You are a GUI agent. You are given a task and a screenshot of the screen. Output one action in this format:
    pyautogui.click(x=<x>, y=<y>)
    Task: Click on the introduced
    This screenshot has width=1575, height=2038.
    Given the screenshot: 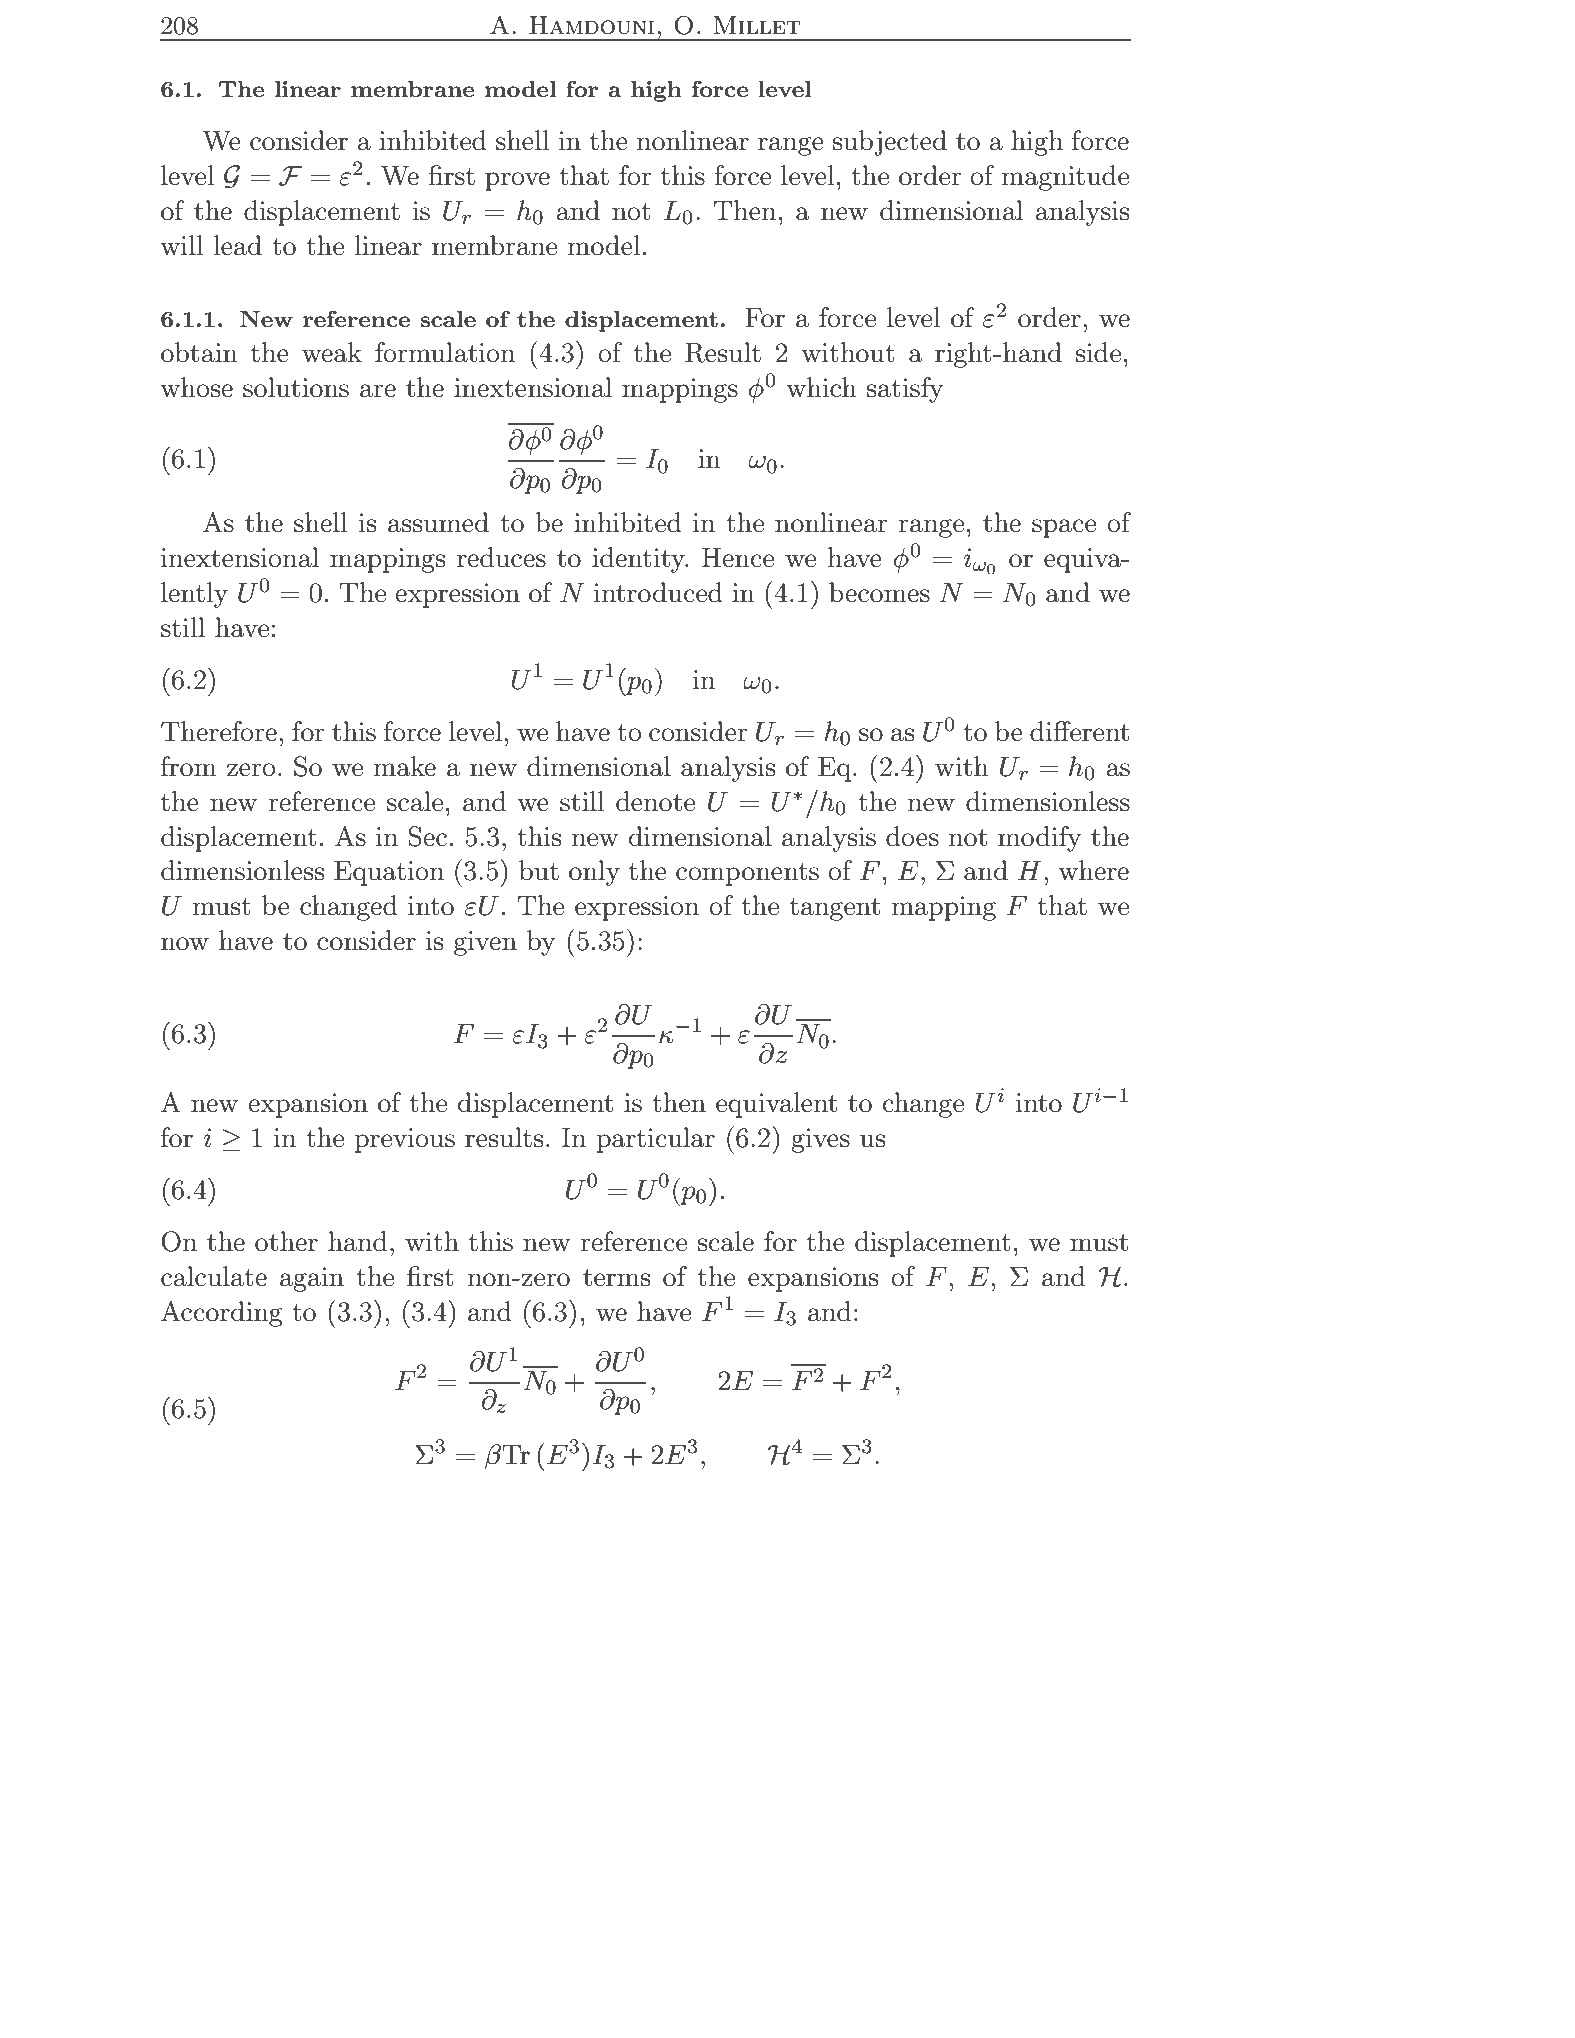 What is the action you would take?
    pyautogui.click(x=658, y=592)
